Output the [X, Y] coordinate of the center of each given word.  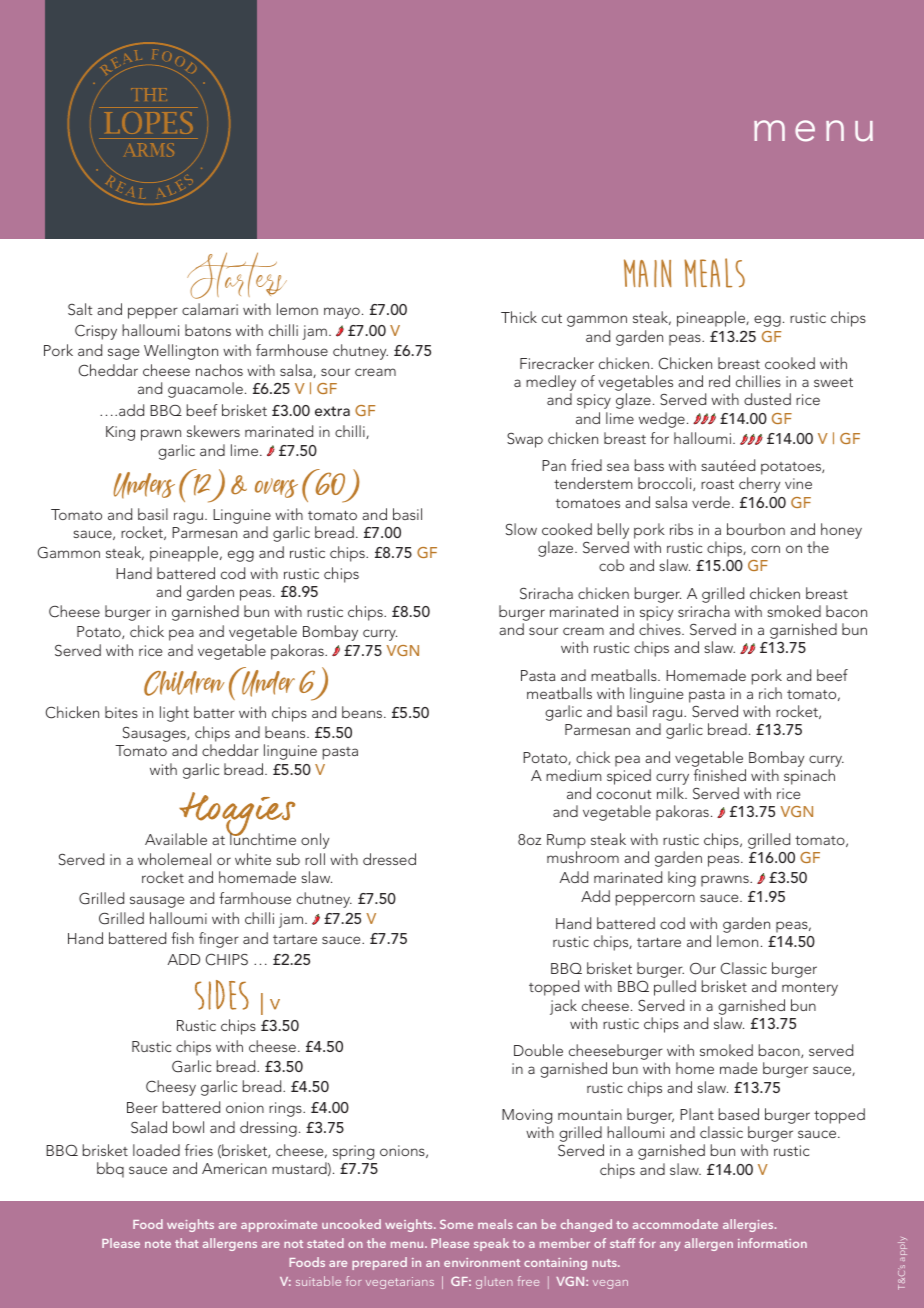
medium [574, 775]
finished [720, 775]
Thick [519, 317]
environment [482, 1262]
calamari [210, 309]
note [158, 1244]
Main [647, 273]
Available [176, 839]
